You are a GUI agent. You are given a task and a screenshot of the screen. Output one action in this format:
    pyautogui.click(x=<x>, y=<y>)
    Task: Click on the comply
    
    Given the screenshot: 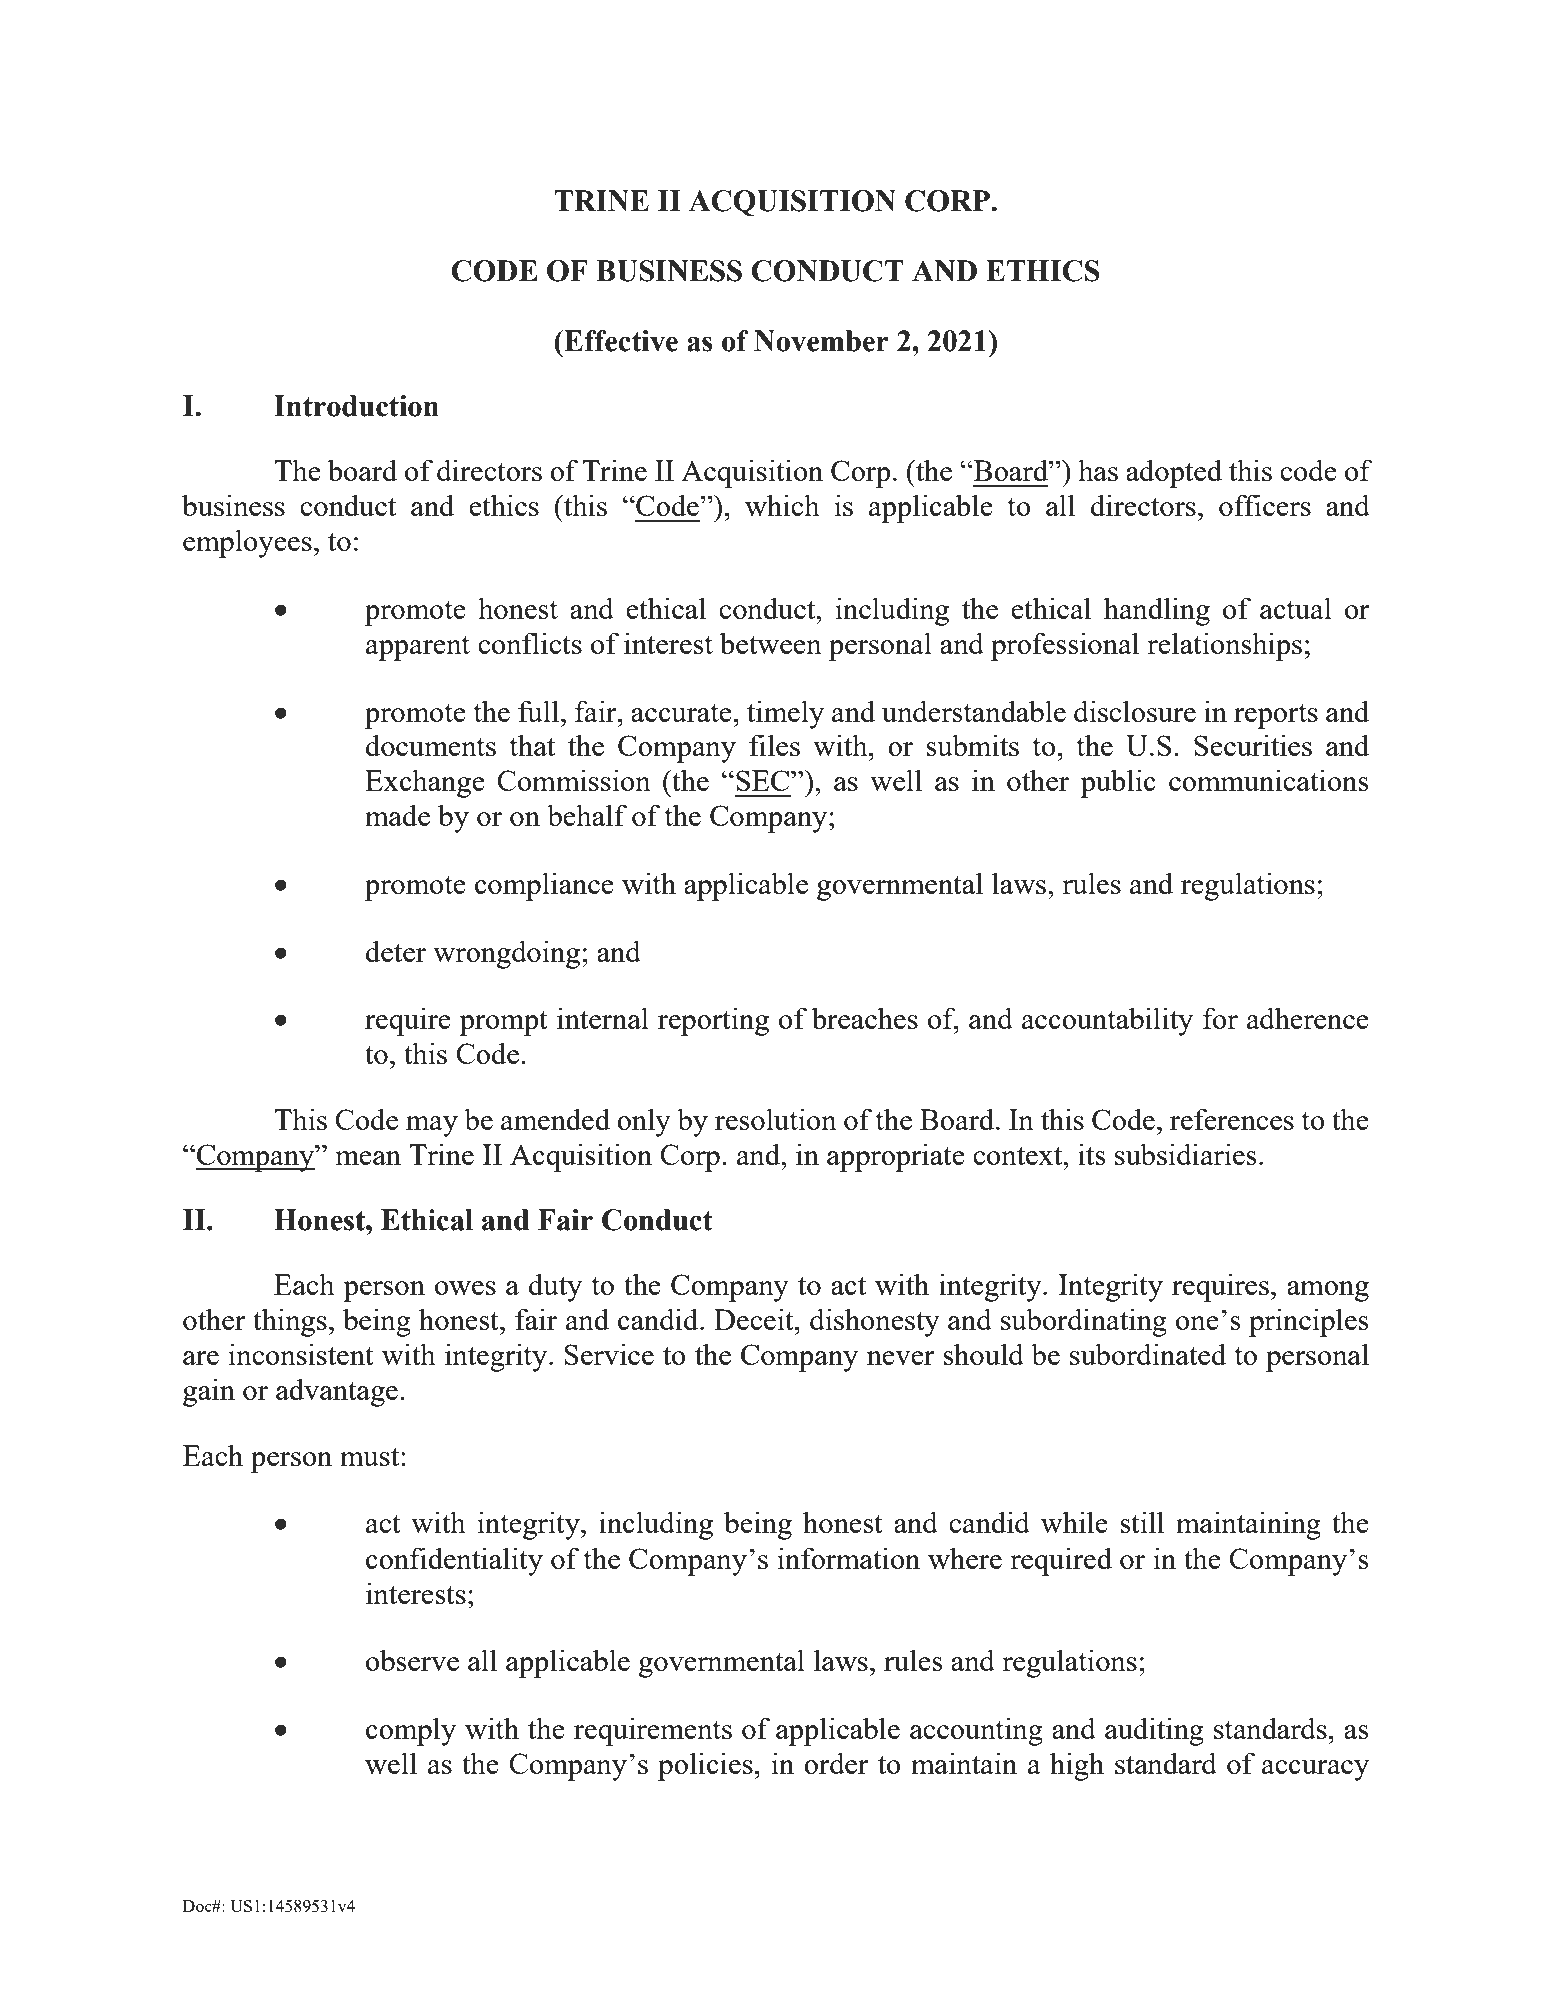 What is the action you would take?
    pyautogui.click(x=411, y=1731)
